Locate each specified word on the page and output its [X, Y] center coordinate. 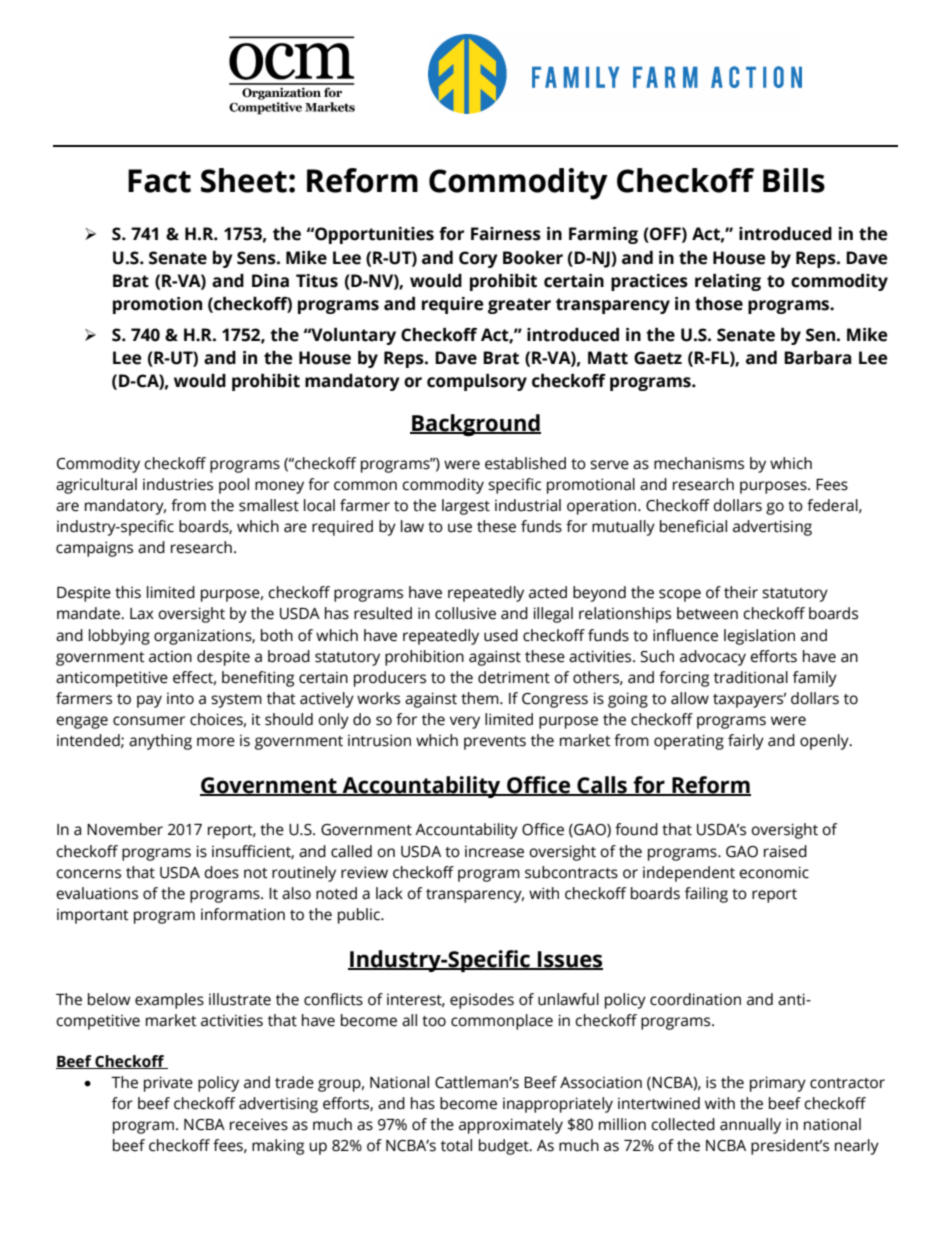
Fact [159, 181]
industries [178, 484]
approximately [511, 1126]
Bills [794, 180]
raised [785, 851]
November [125, 829]
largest [466, 507]
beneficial [693, 526]
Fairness [506, 234]
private [168, 1084]
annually [750, 1126]
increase [494, 852]
